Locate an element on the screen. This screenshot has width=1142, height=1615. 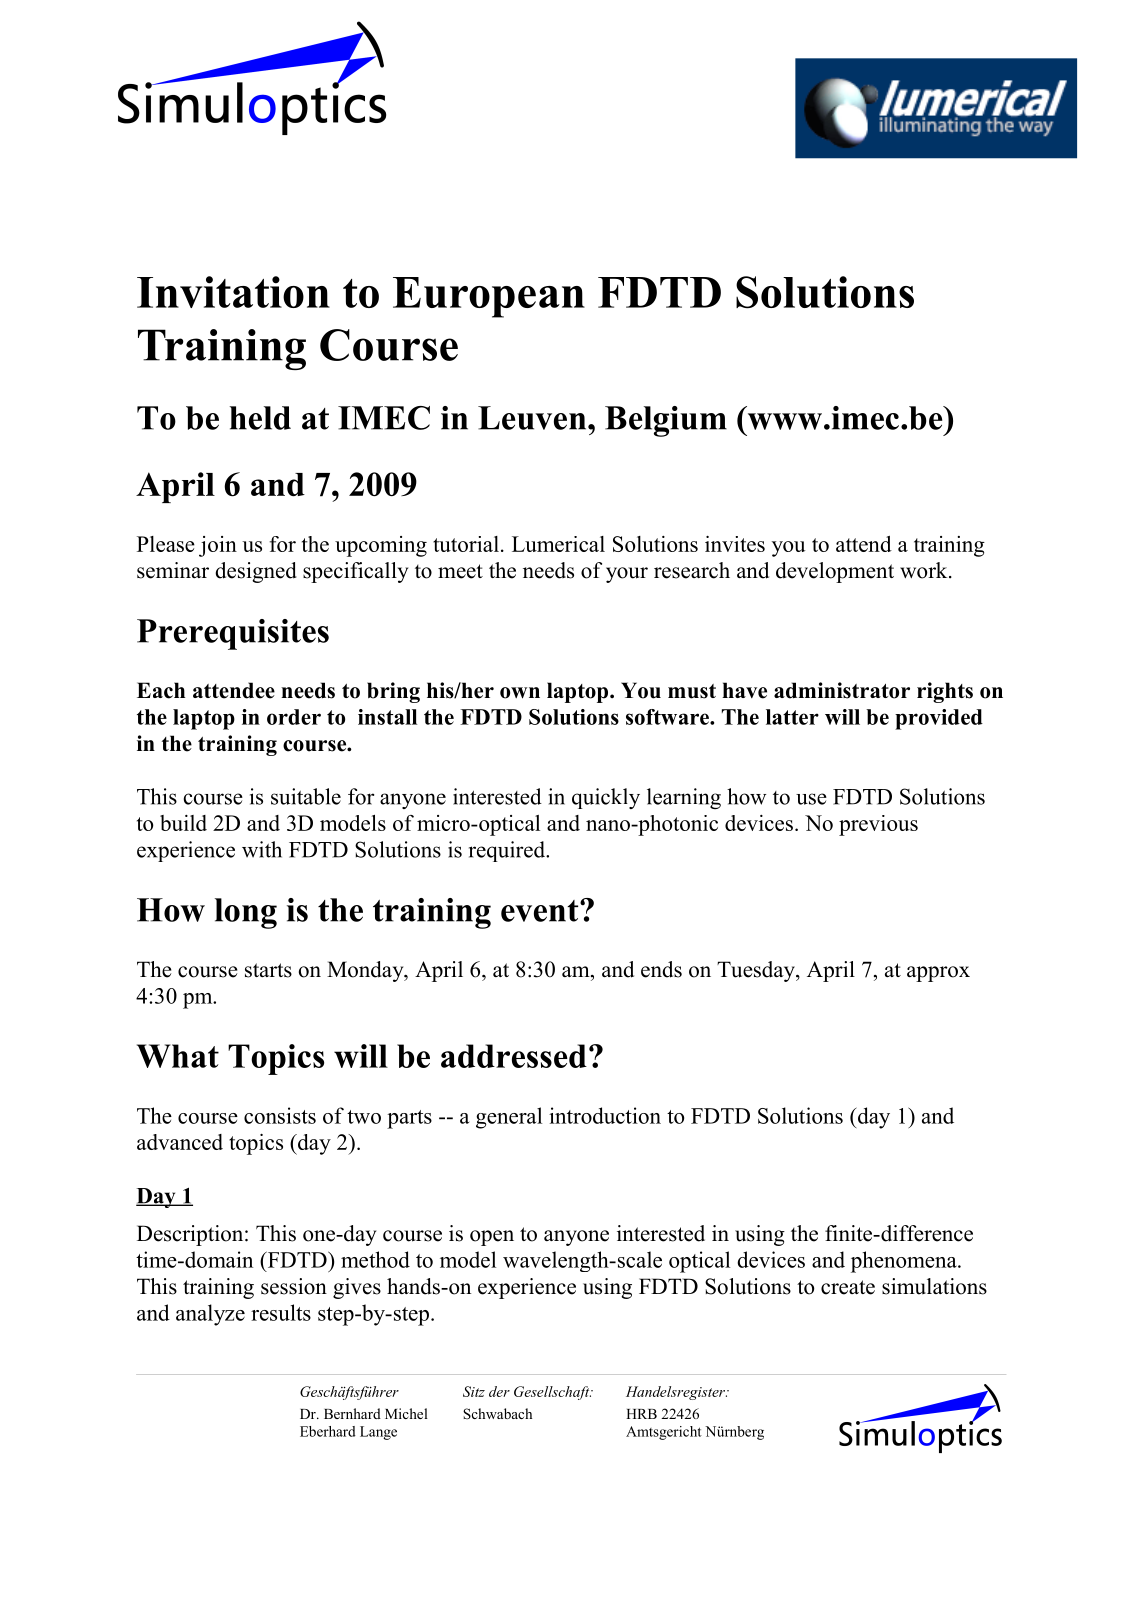
Eberhard is located at coordinates (328, 1431).
